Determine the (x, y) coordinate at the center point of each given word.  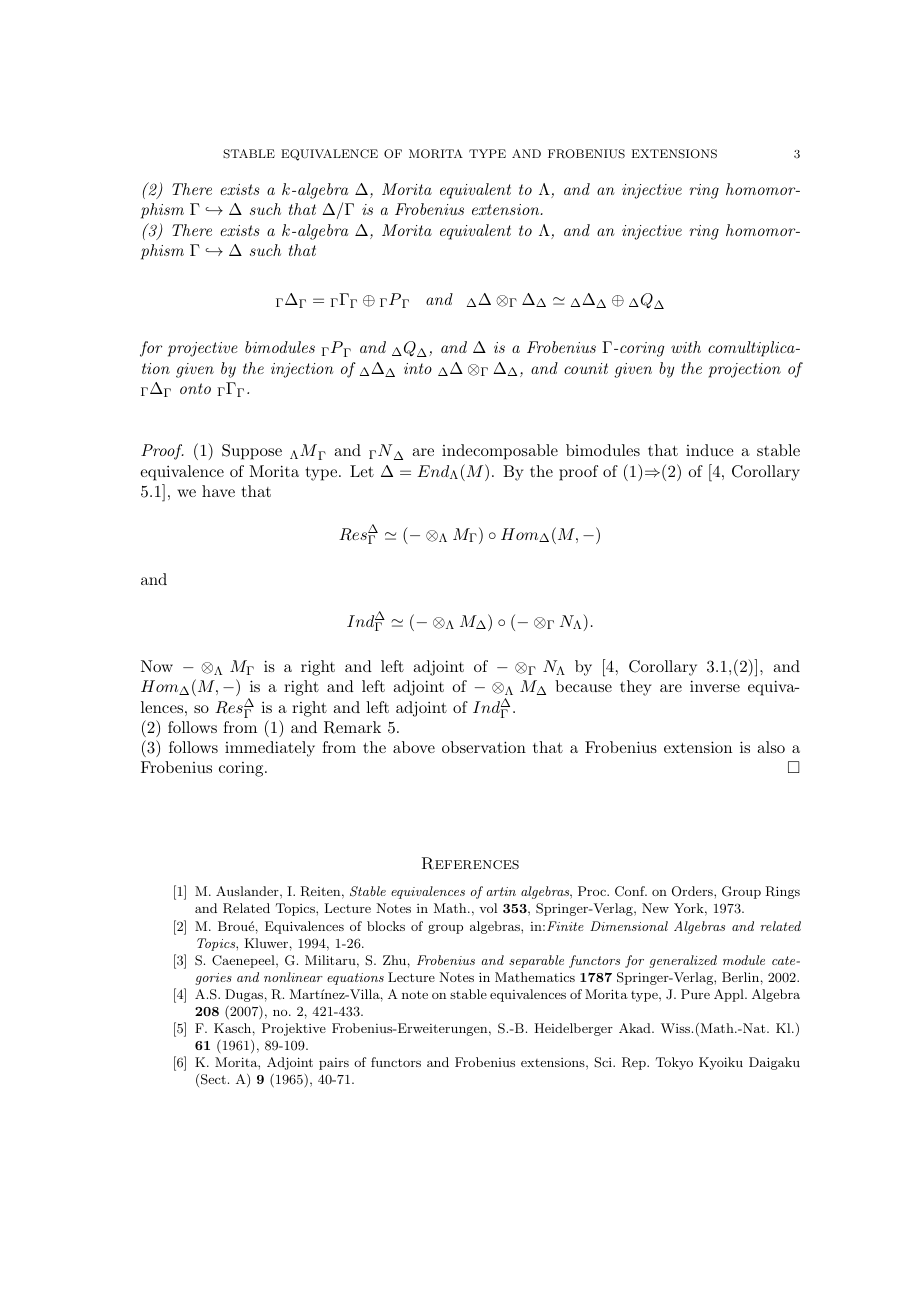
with (686, 347)
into (418, 368)
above (414, 747)
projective (203, 349)
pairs (334, 1064)
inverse (715, 686)
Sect (213, 1079)
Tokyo (674, 1063)
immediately (270, 749)
